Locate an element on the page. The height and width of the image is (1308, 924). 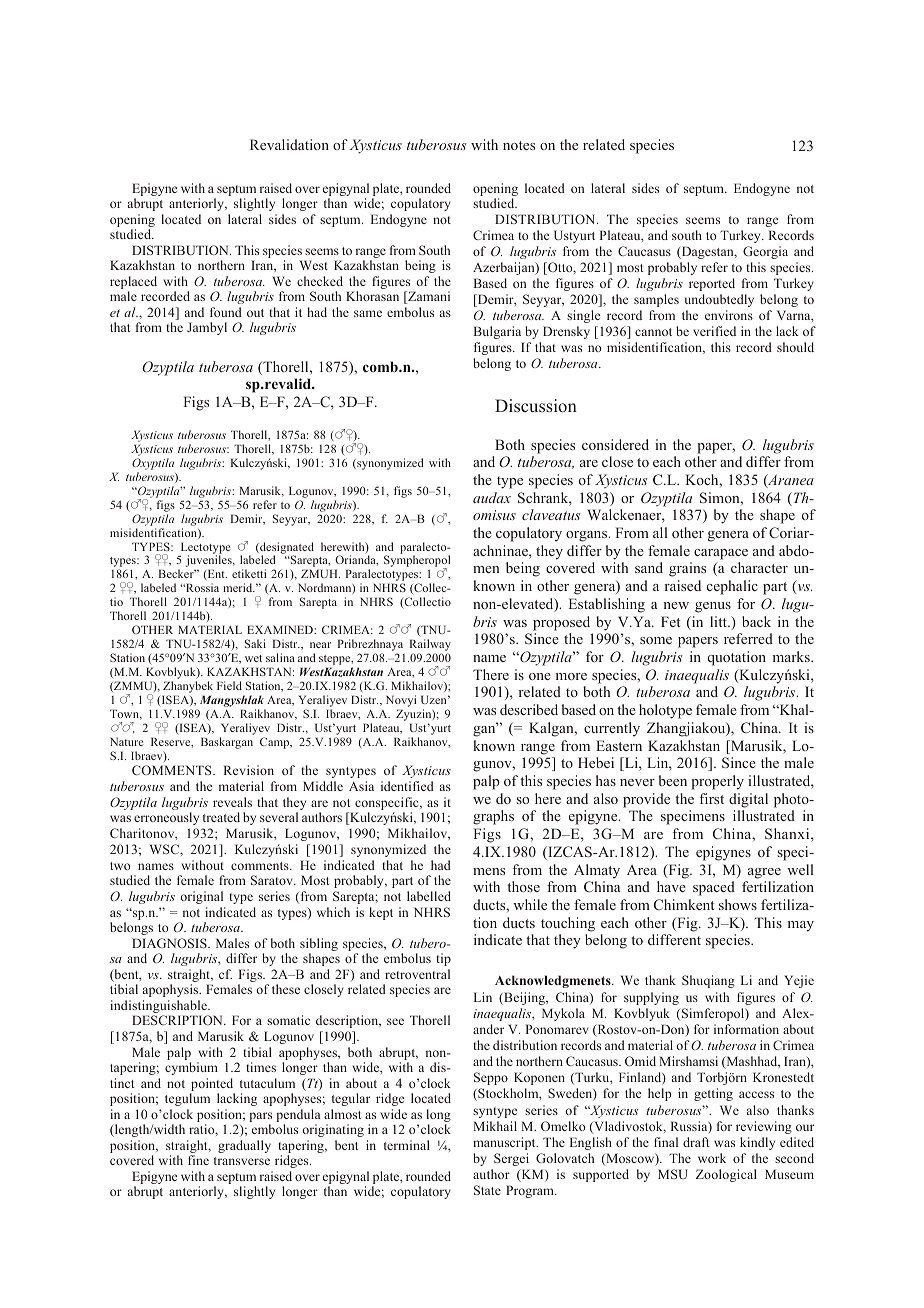
shows is located at coordinates (738, 904).
